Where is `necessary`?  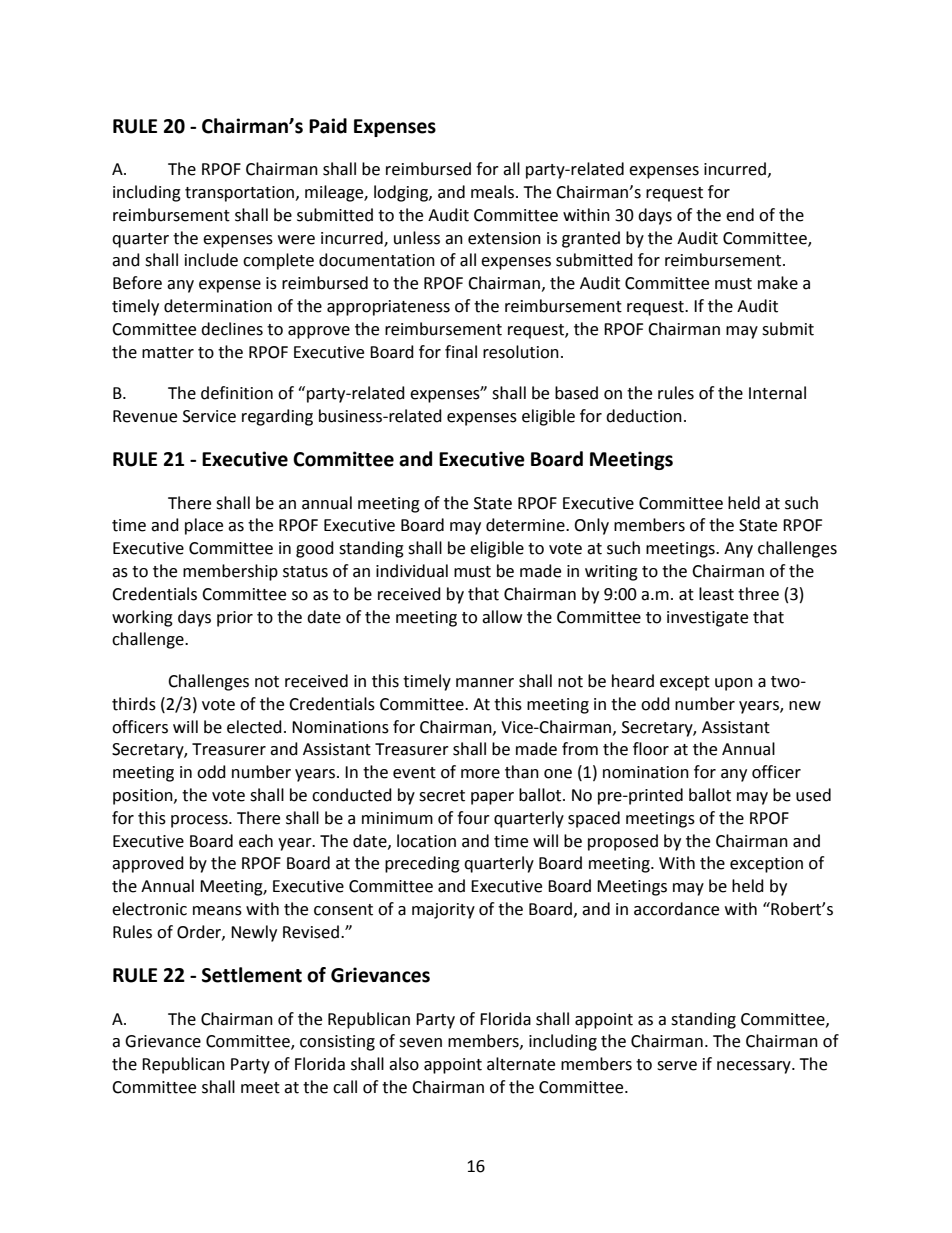 necessary is located at coordinates (755, 1067).
